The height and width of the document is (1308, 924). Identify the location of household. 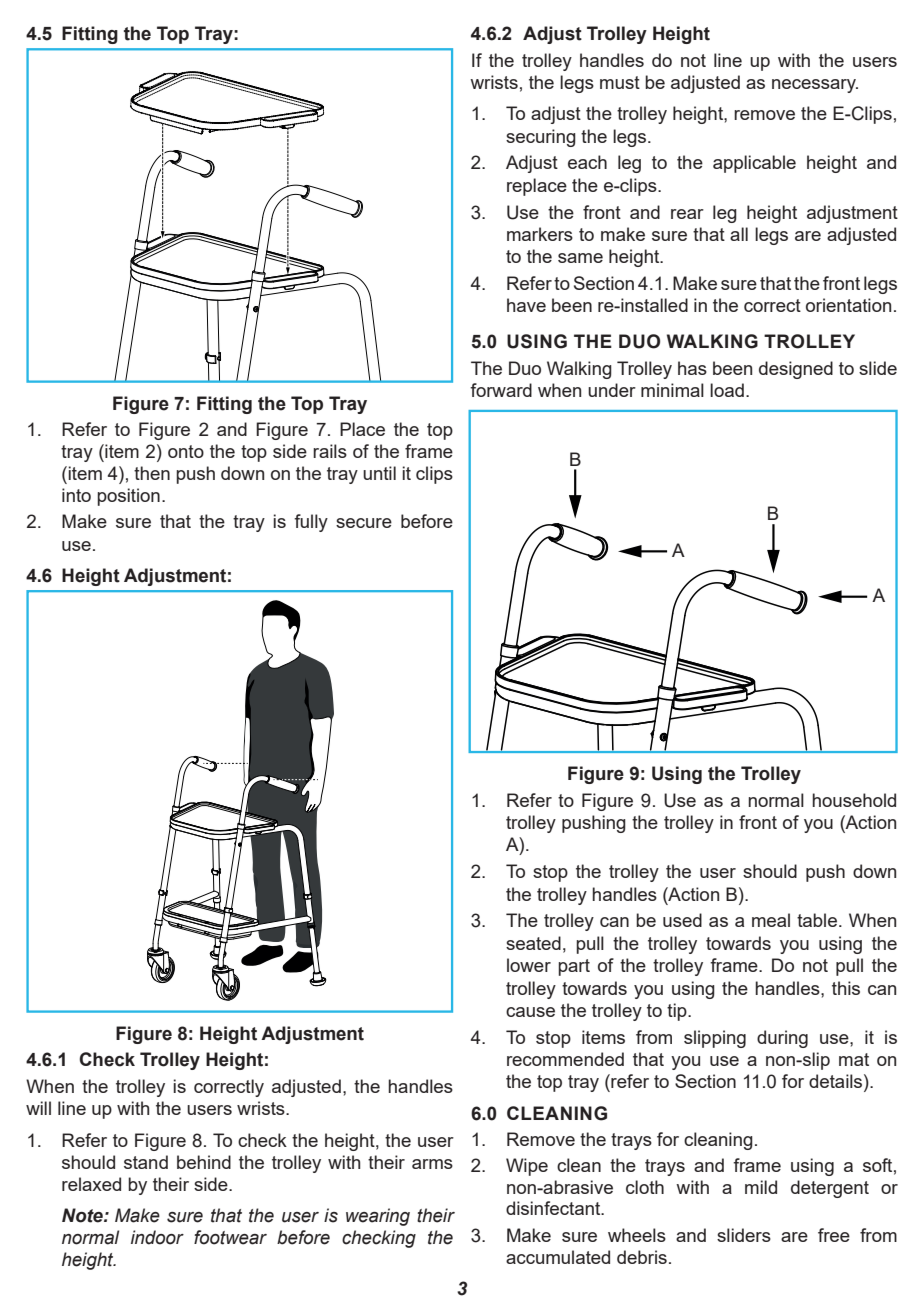
(854, 800).
